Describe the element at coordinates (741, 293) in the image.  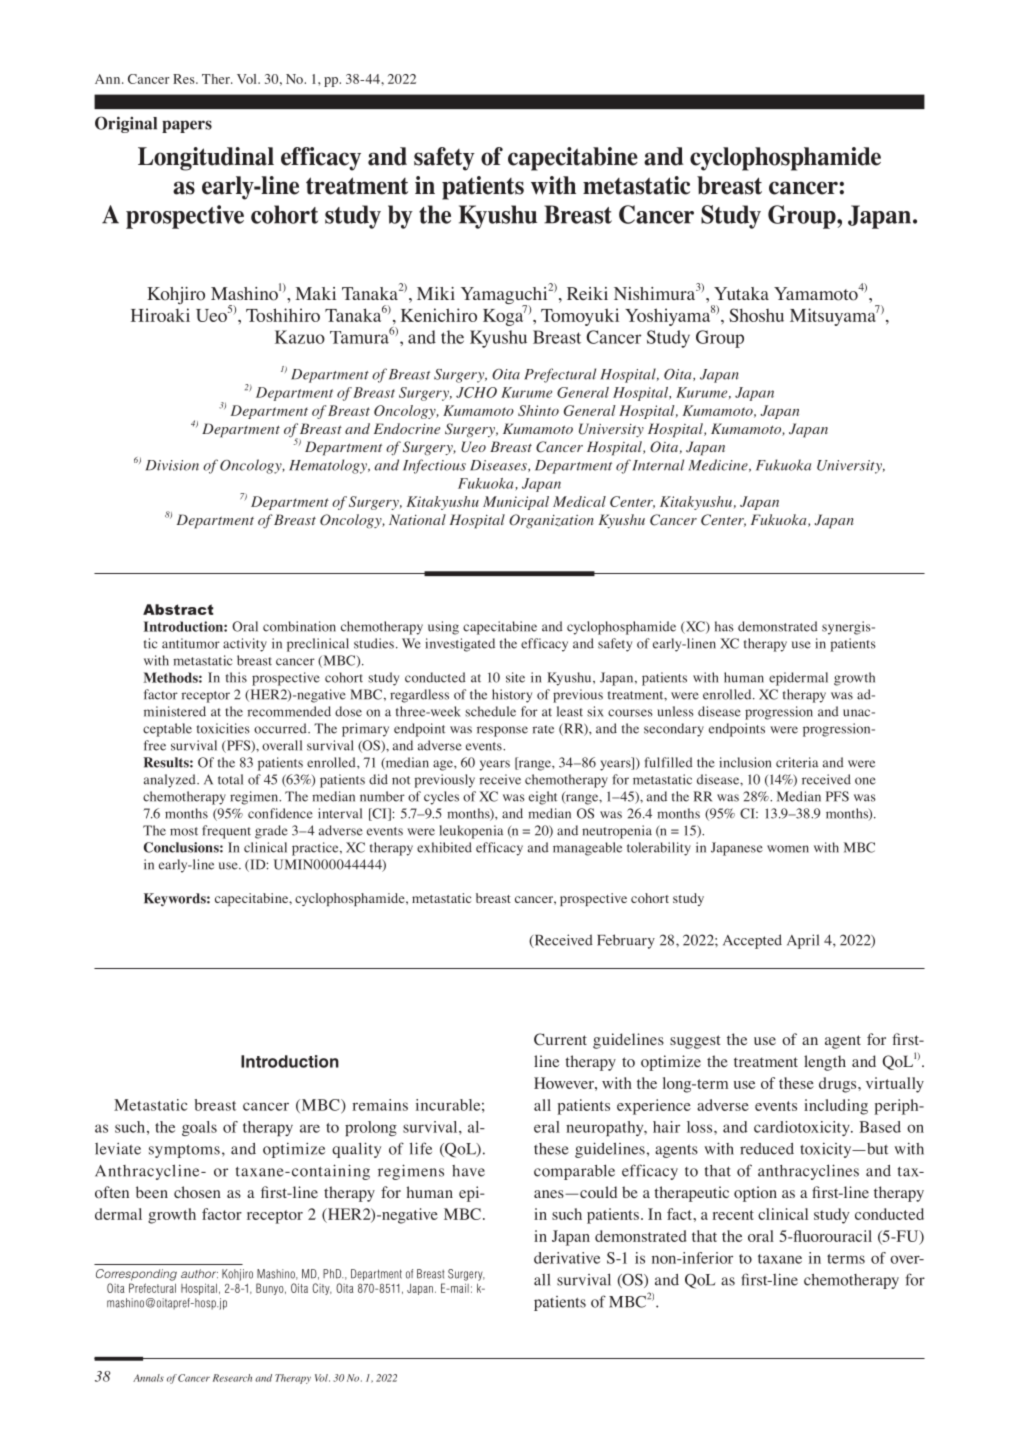
I see `Yutaka` at that location.
